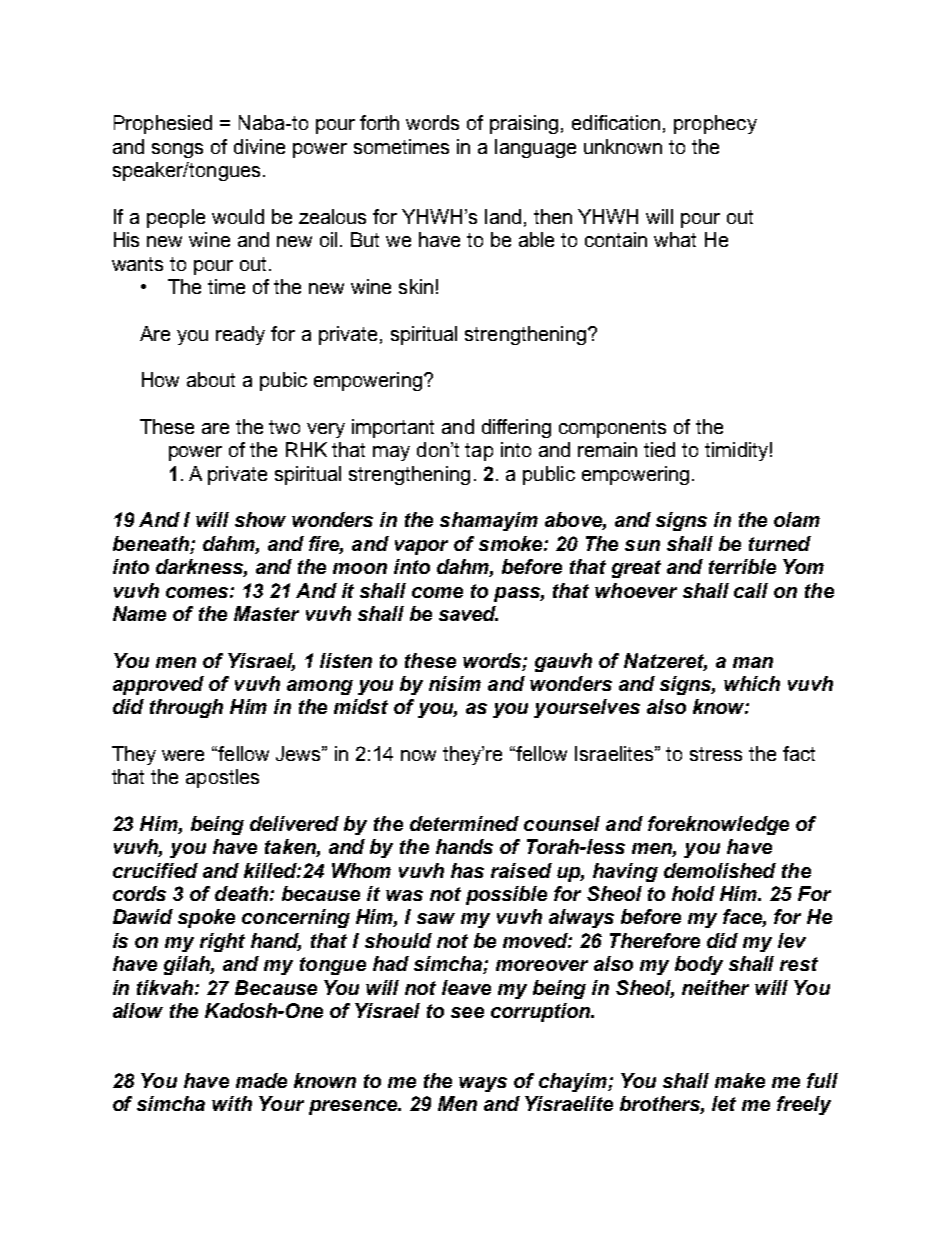 This image has height=1233, width=952. I want to click on two, so click(284, 427).
